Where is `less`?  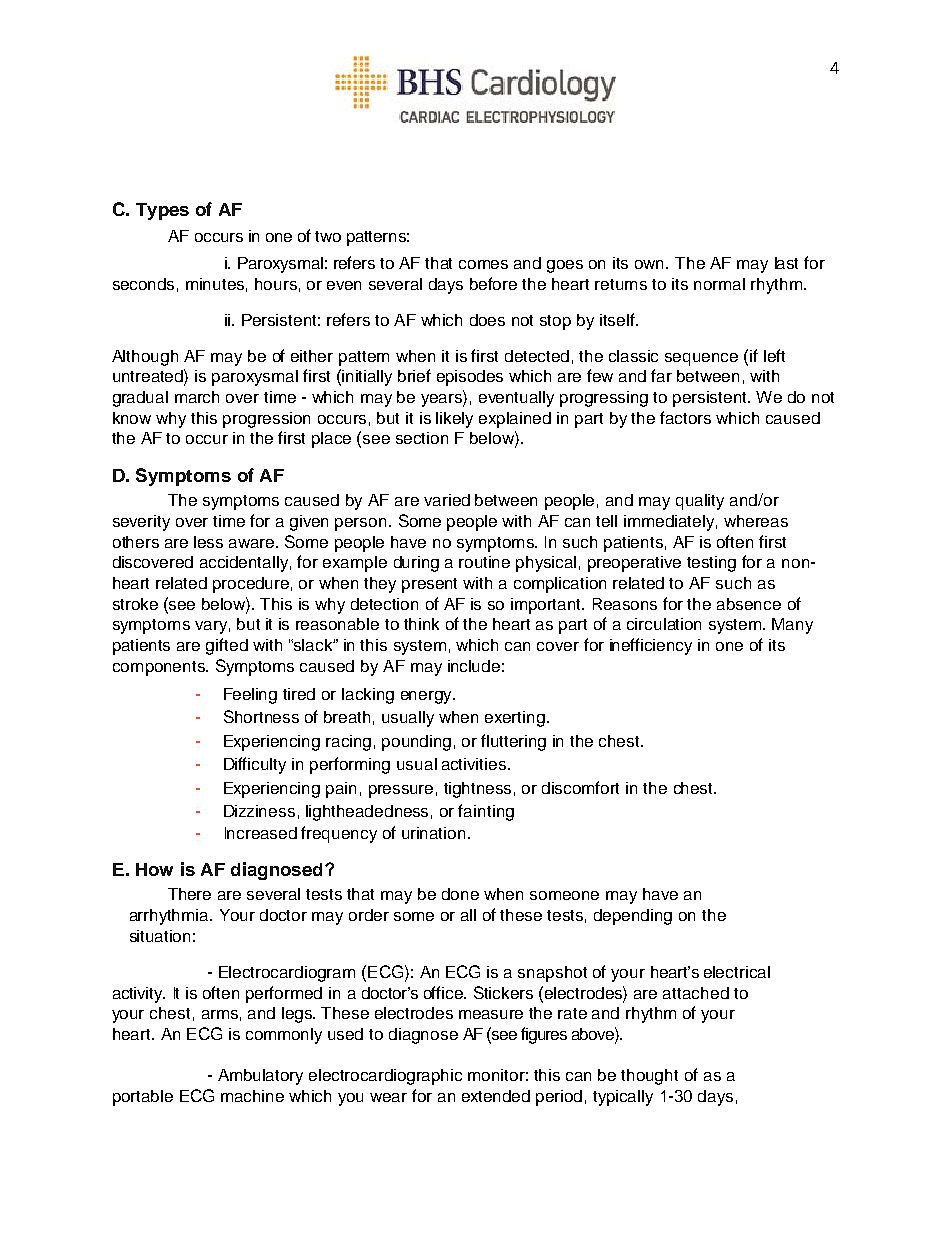 less is located at coordinates (208, 542).
